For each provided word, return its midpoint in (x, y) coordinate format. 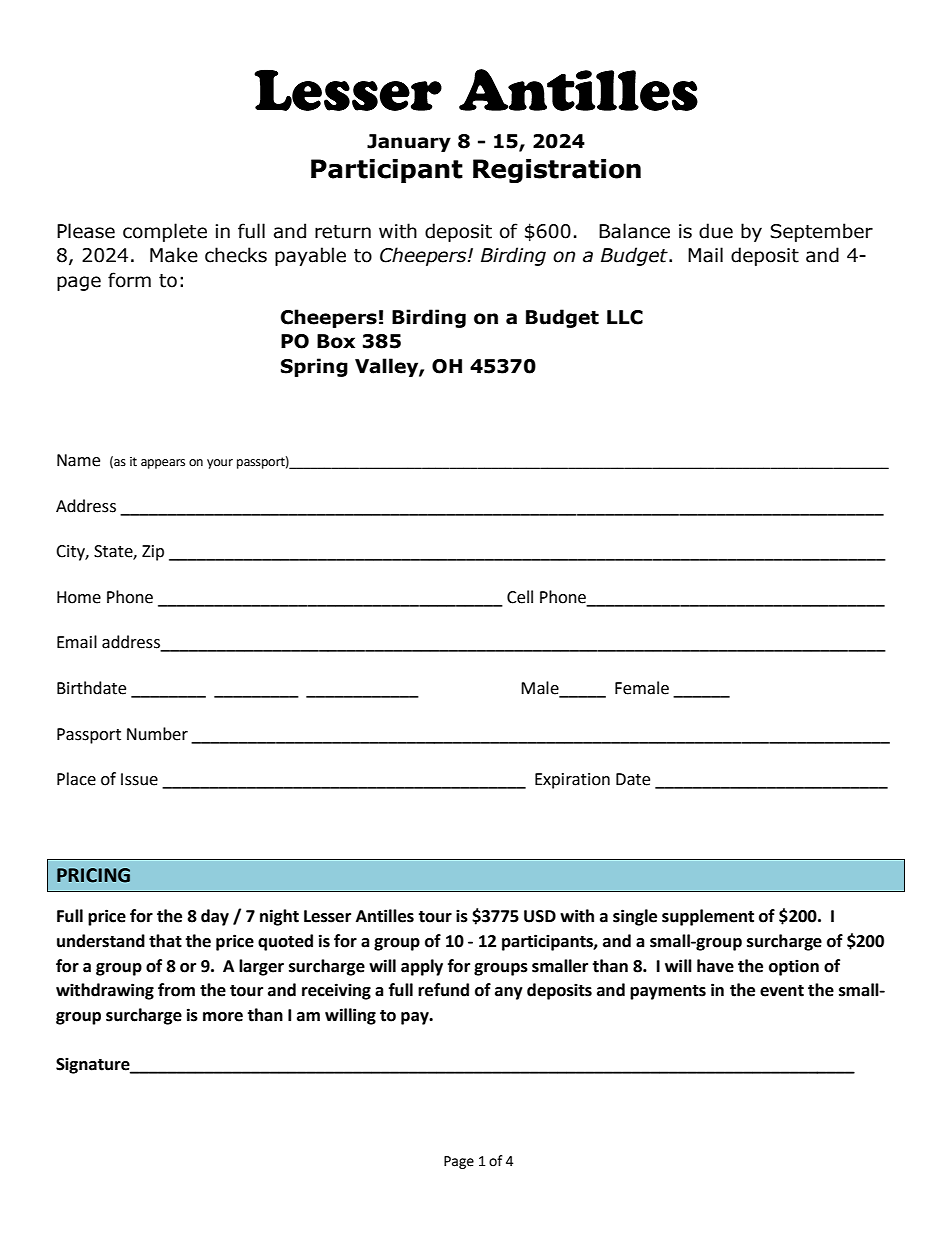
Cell (520, 597)
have (715, 966)
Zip (153, 553)
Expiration (572, 781)
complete (165, 232)
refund (443, 990)
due (716, 231)
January (409, 143)
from (176, 990)
